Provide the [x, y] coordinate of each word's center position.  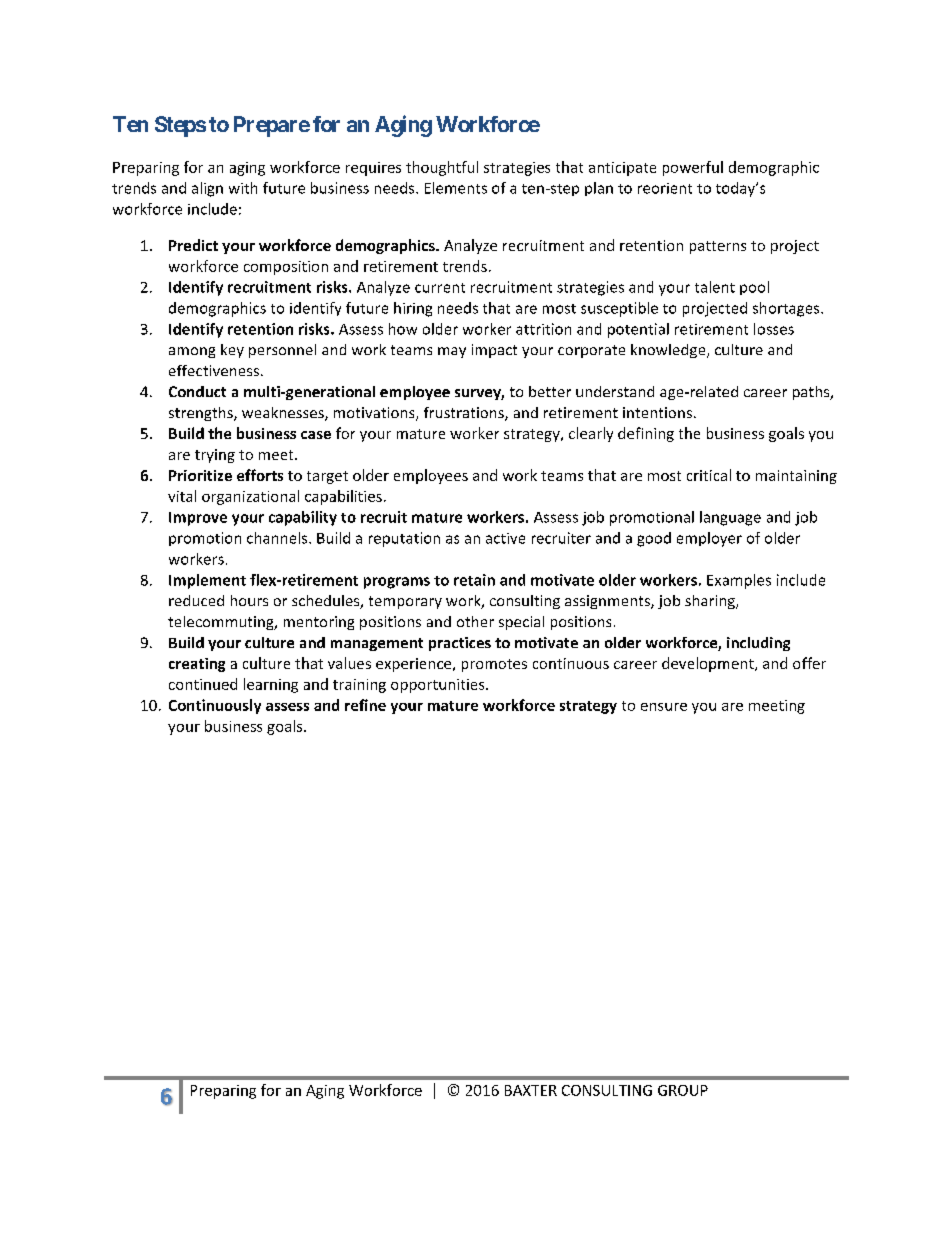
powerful [693, 168]
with [243, 188]
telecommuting [222, 623]
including [758, 644]
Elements [456, 188]
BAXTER [531, 1090]
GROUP [683, 1090]
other [475, 621]
